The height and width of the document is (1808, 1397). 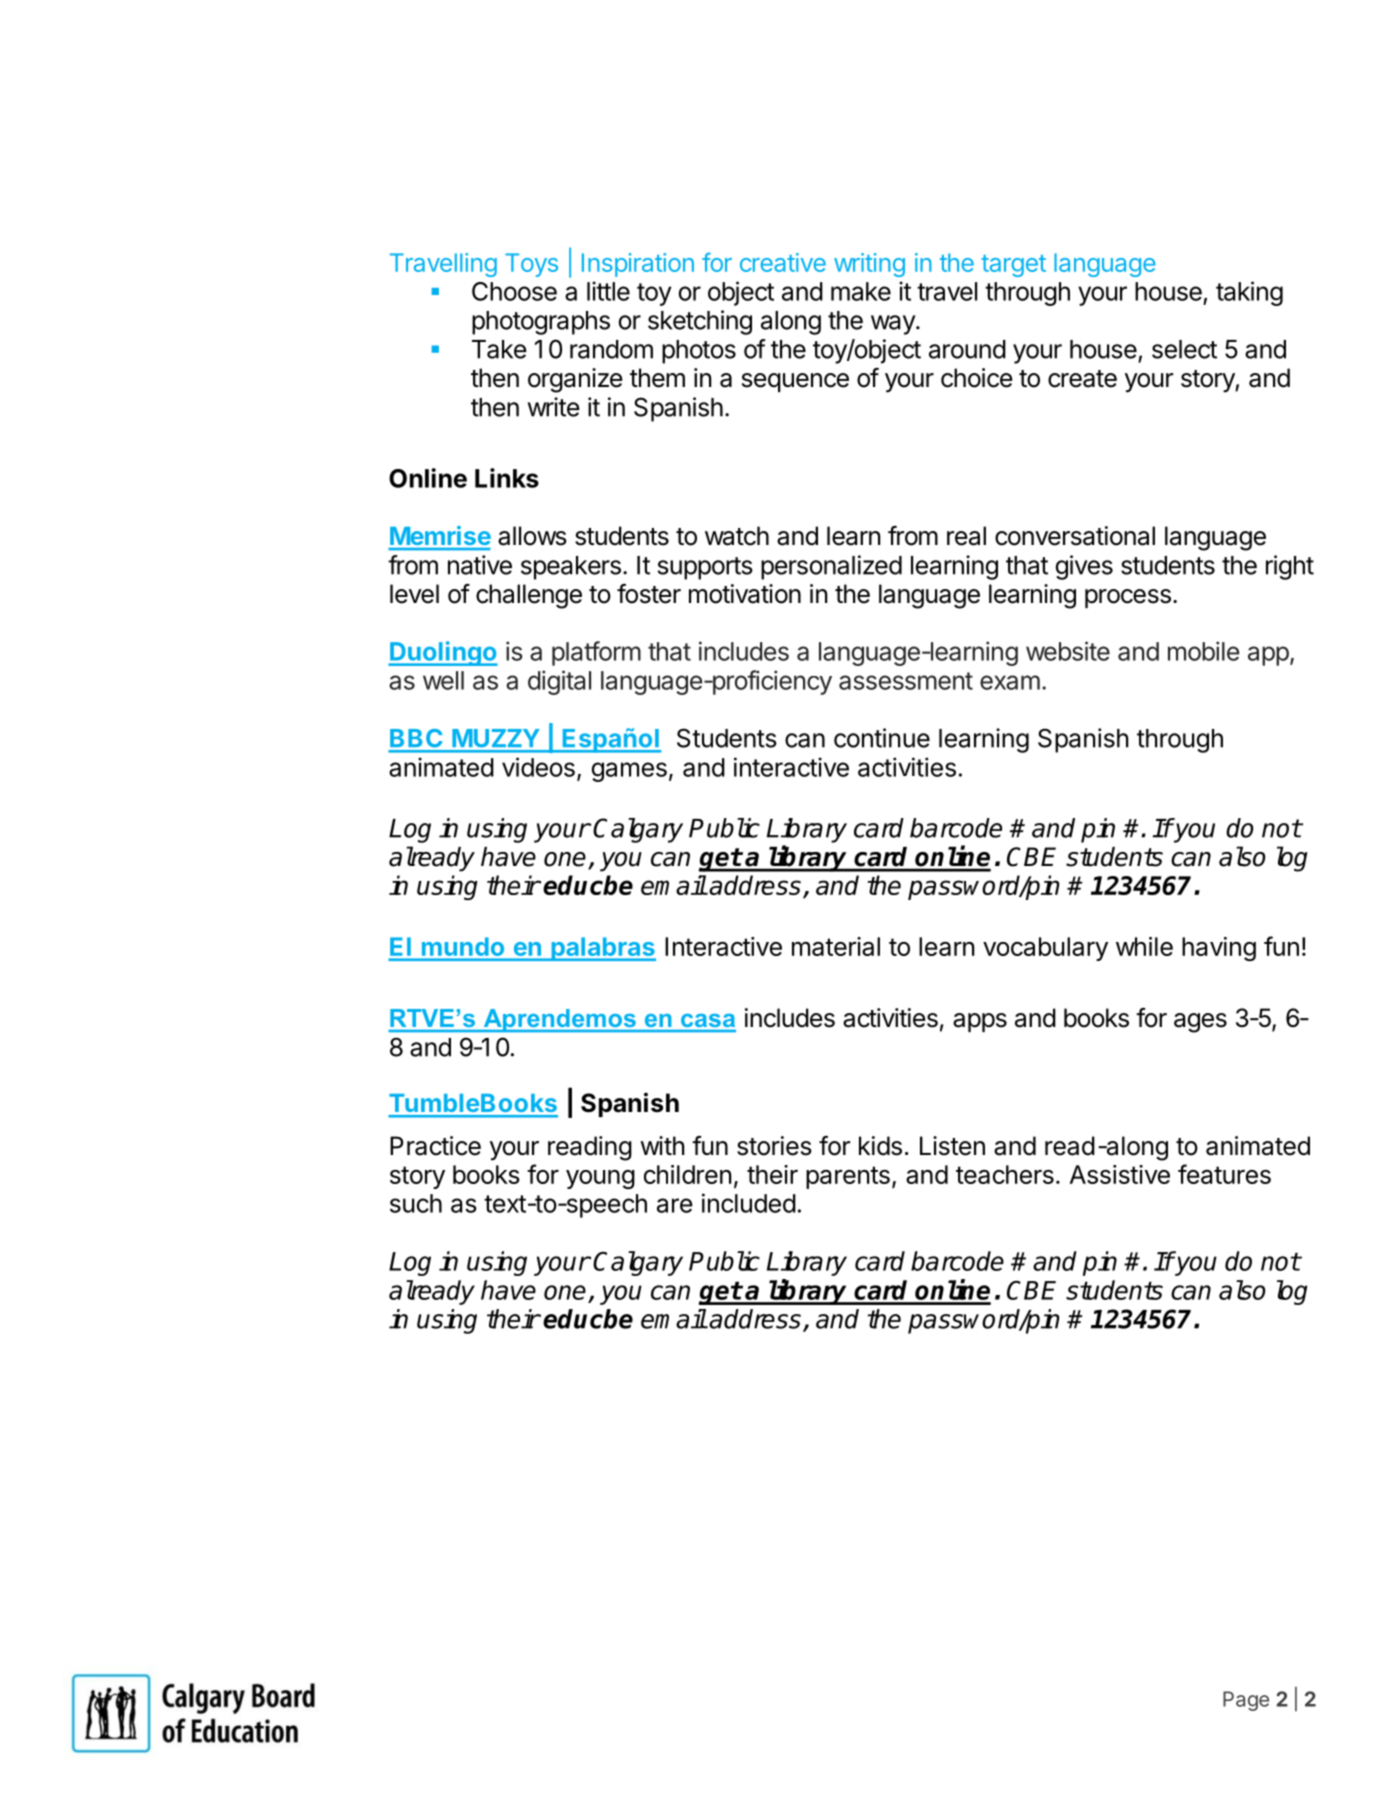 I want to click on mundo, so click(x=463, y=947).
